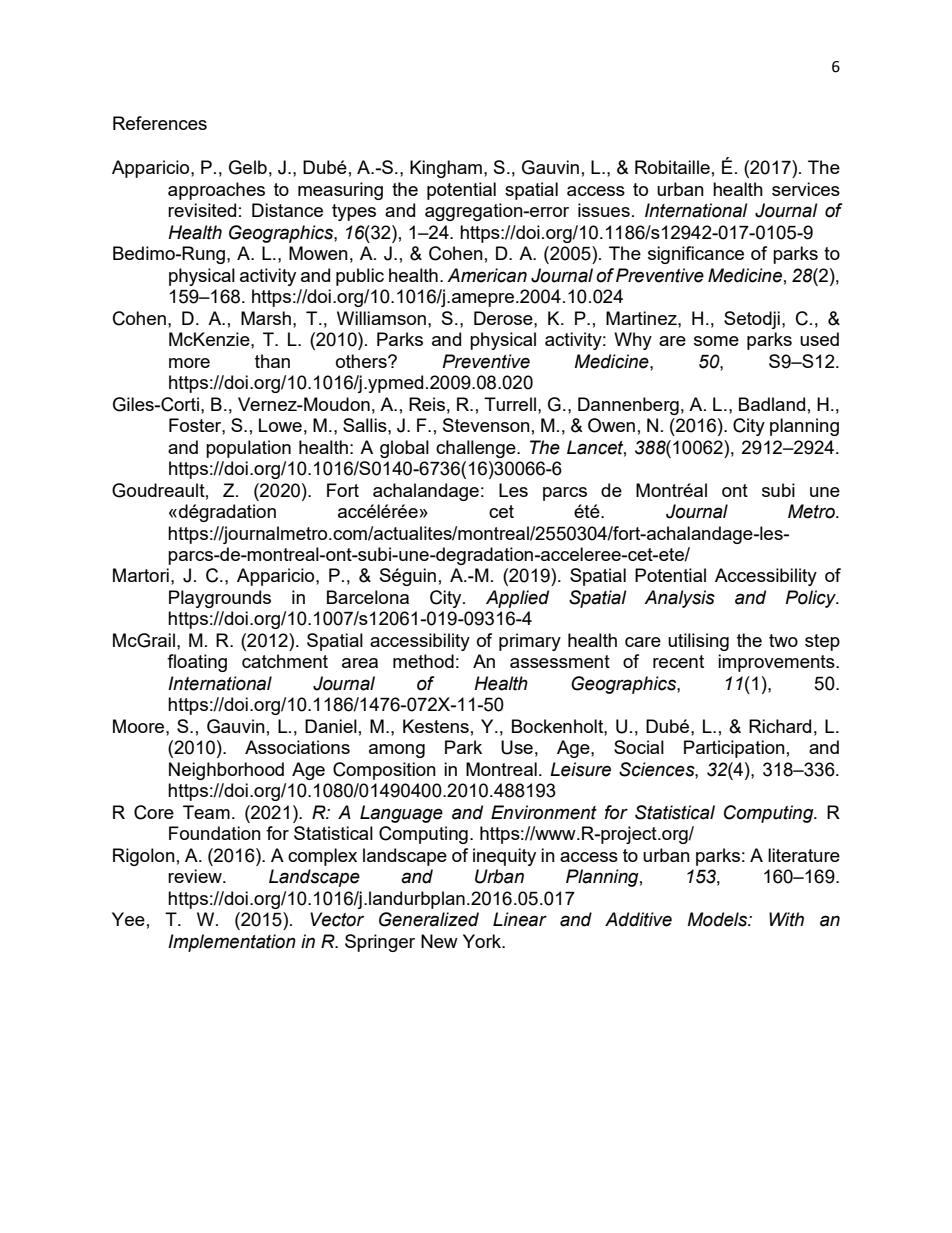 The width and height of the image is (952, 1233). Describe the element at coordinates (160, 123) in the image. I see `References` at that location.
